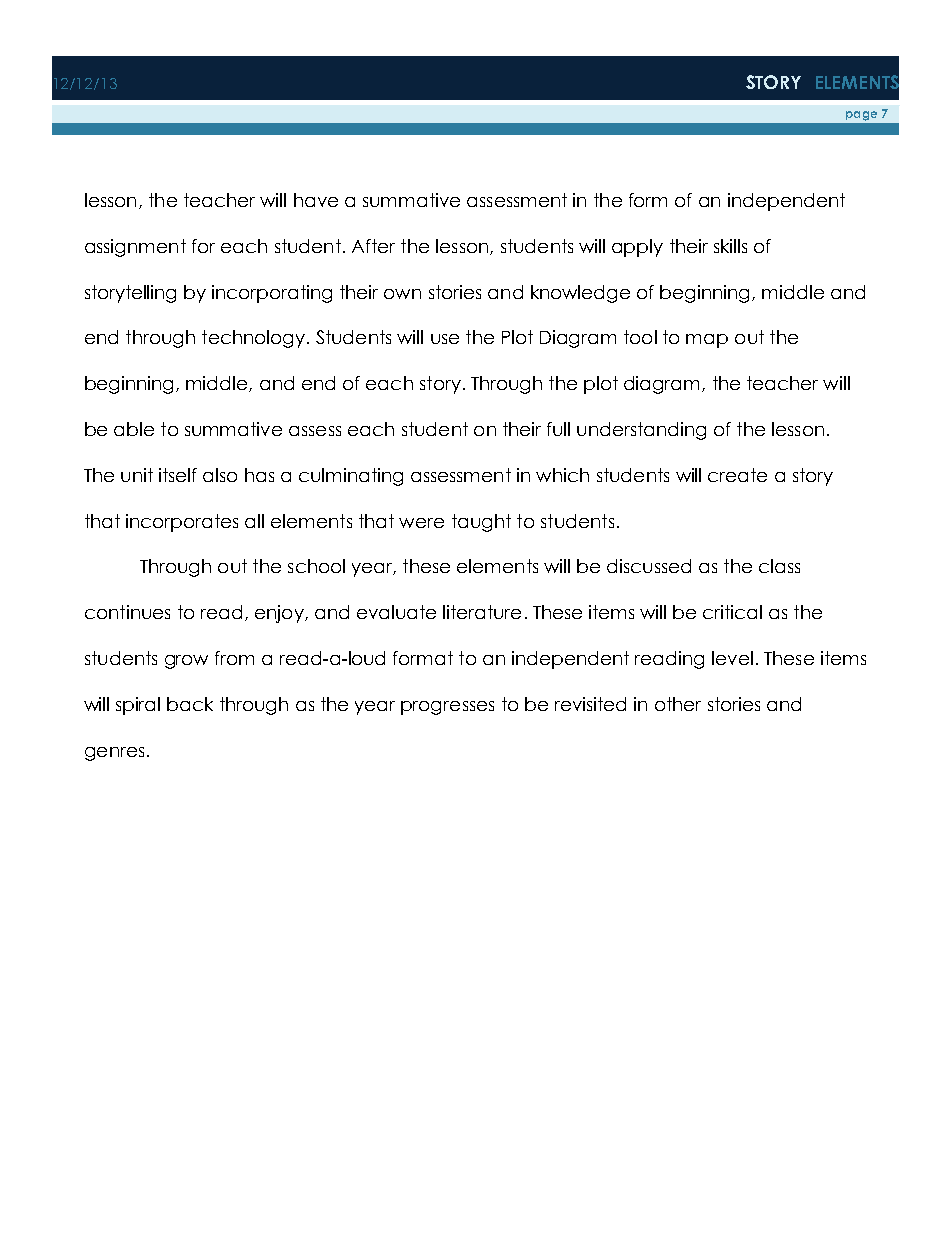  I want to click on back, so click(190, 704).
